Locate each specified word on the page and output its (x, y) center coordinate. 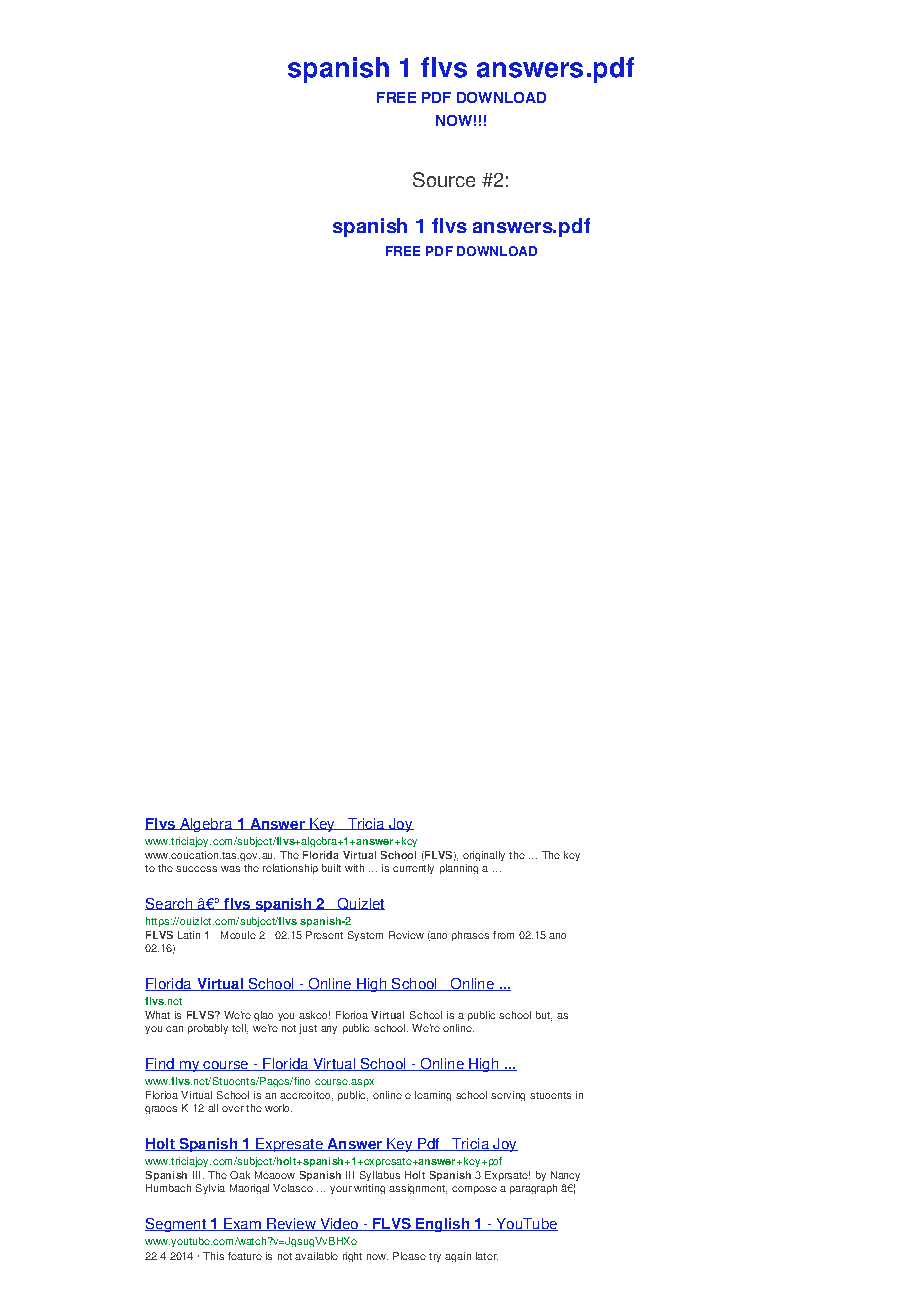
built (331, 868)
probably (208, 1029)
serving (508, 1096)
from (503, 935)
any (329, 1030)
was (230, 869)
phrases (470, 936)
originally (484, 856)
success (196, 869)
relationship (290, 869)
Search (170, 904)
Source (444, 179)
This (213, 1256)
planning (459, 869)
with (354, 868)
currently (413, 869)
